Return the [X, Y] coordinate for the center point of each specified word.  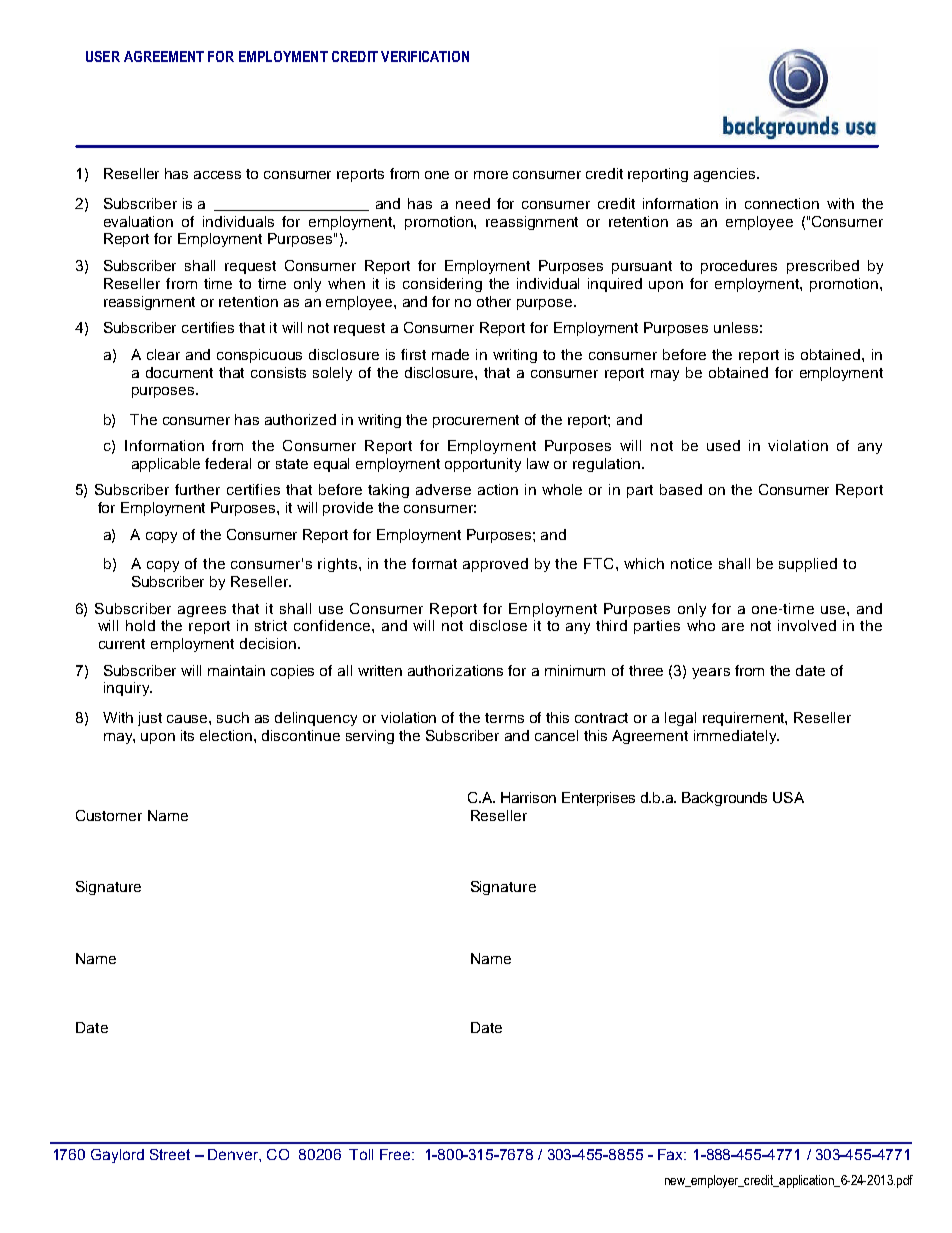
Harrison [528, 797]
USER [103, 56]
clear [163, 354]
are [733, 627]
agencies [726, 175]
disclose [498, 625]
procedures [739, 267]
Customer [109, 815]
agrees [202, 611]
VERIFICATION [425, 56]
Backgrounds [724, 799]
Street [170, 1154]
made [450, 354]
